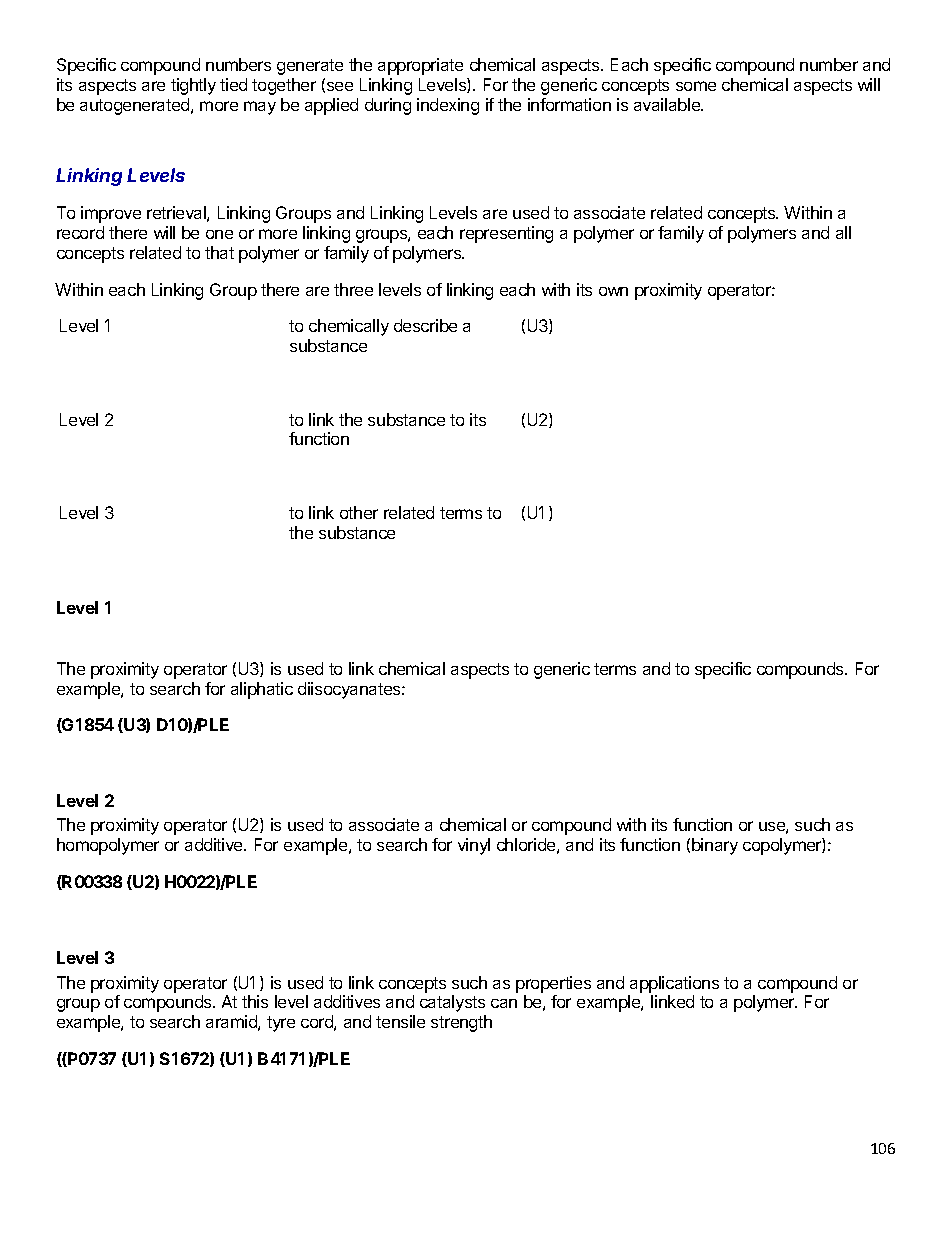  What do you see at coordinates (219, 252) in the image?
I see `that` at bounding box center [219, 252].
